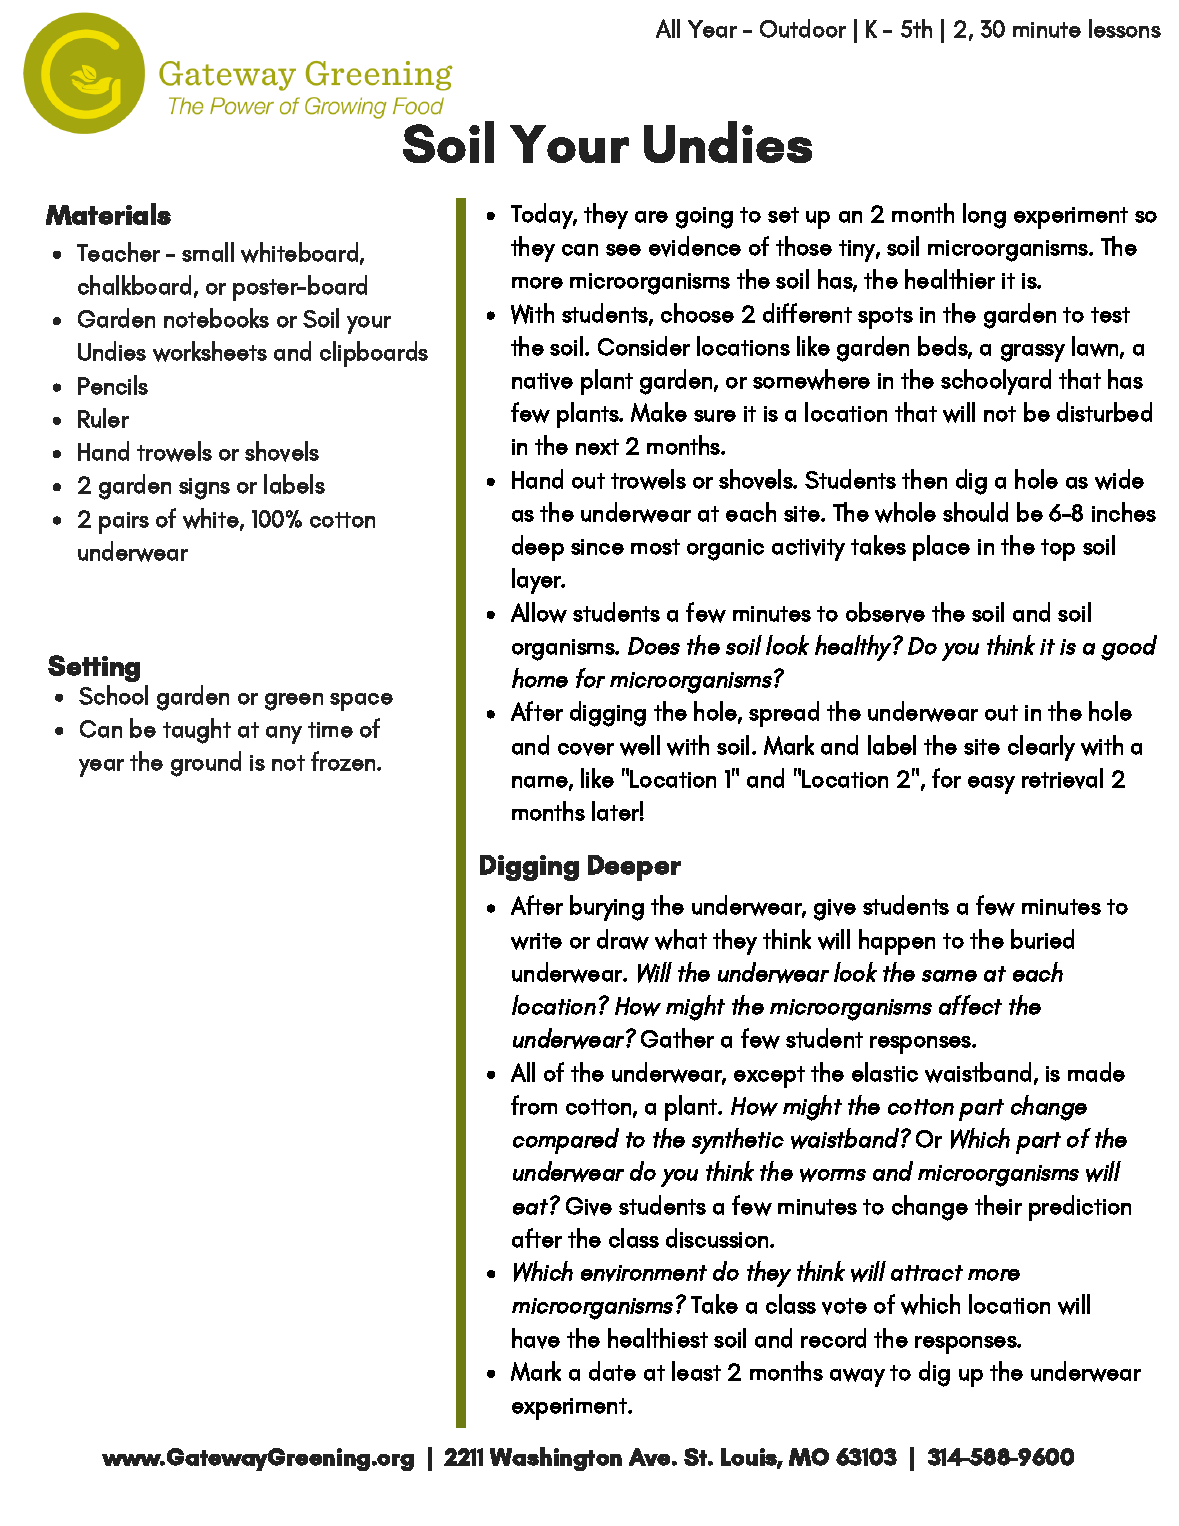 The image size is (1179, 1526). I want to click on date, so click(612, 1371).
